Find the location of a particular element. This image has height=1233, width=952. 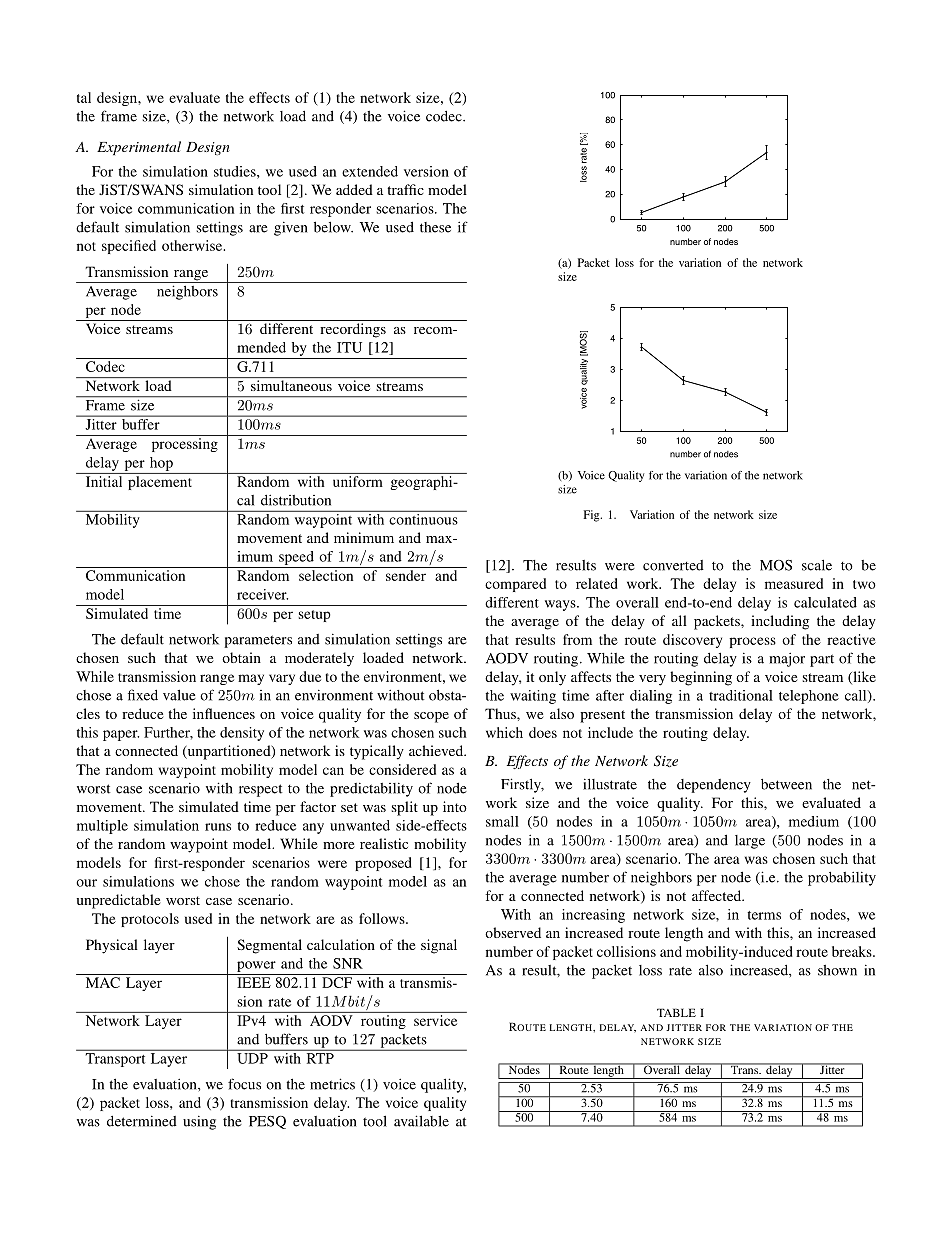

using is located at coordinates (199, 1122).
